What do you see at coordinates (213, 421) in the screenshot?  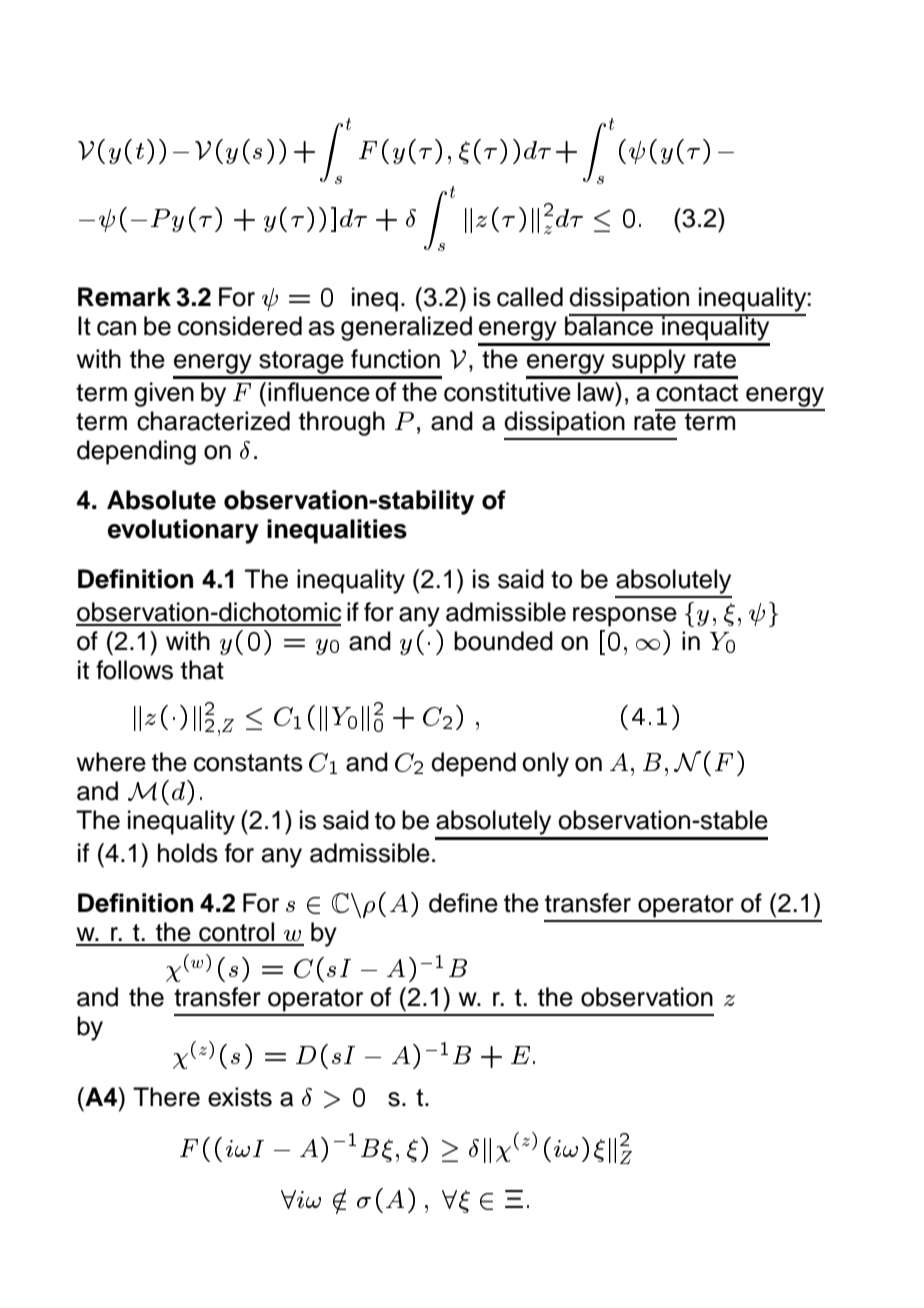 I see `characterized` at bounding box center [213, 421].
